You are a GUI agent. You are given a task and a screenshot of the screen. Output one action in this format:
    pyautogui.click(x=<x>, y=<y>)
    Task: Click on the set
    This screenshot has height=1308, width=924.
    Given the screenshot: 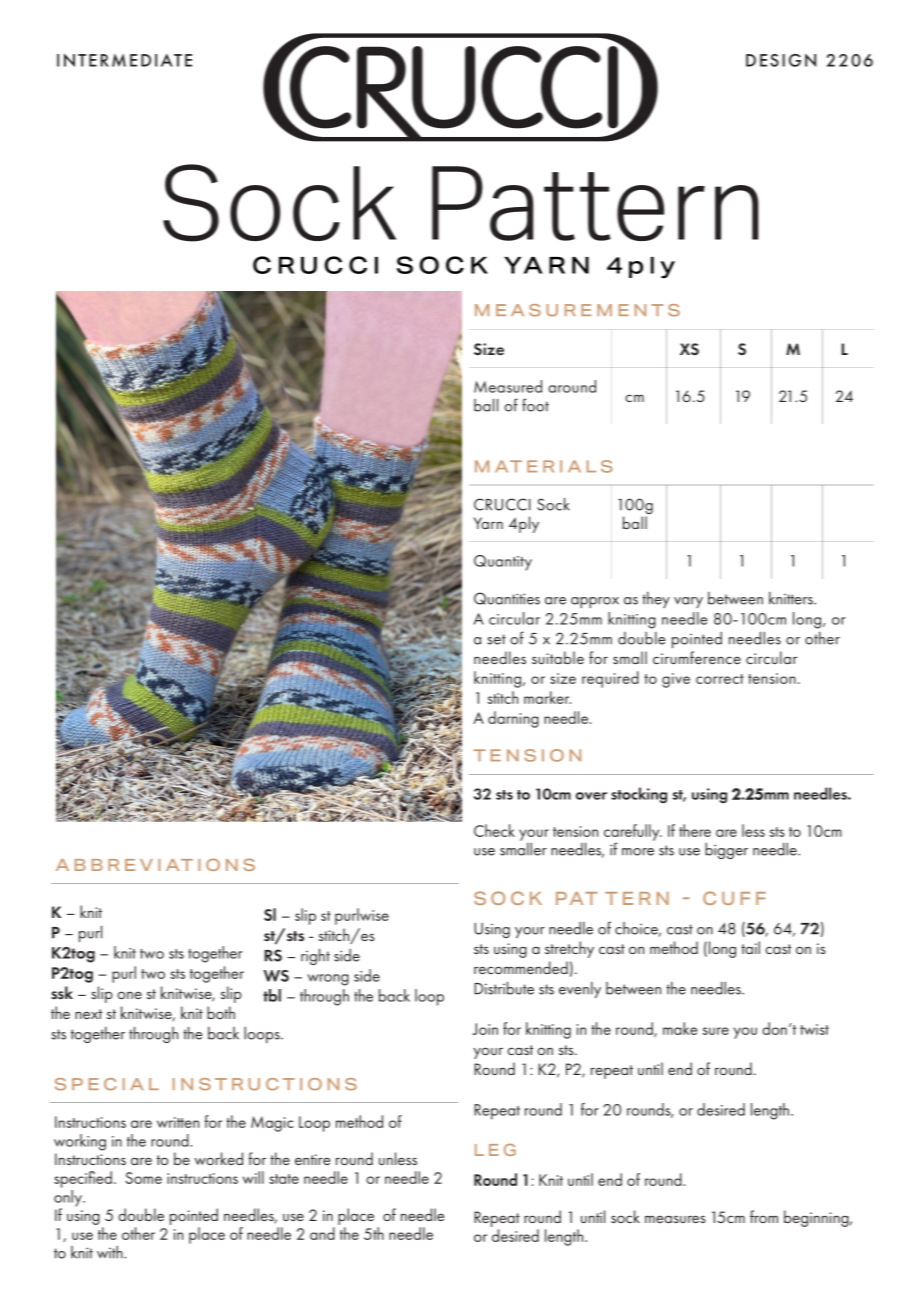 What is the action you would take?
    pyautogui.click(x=496, y=639)
